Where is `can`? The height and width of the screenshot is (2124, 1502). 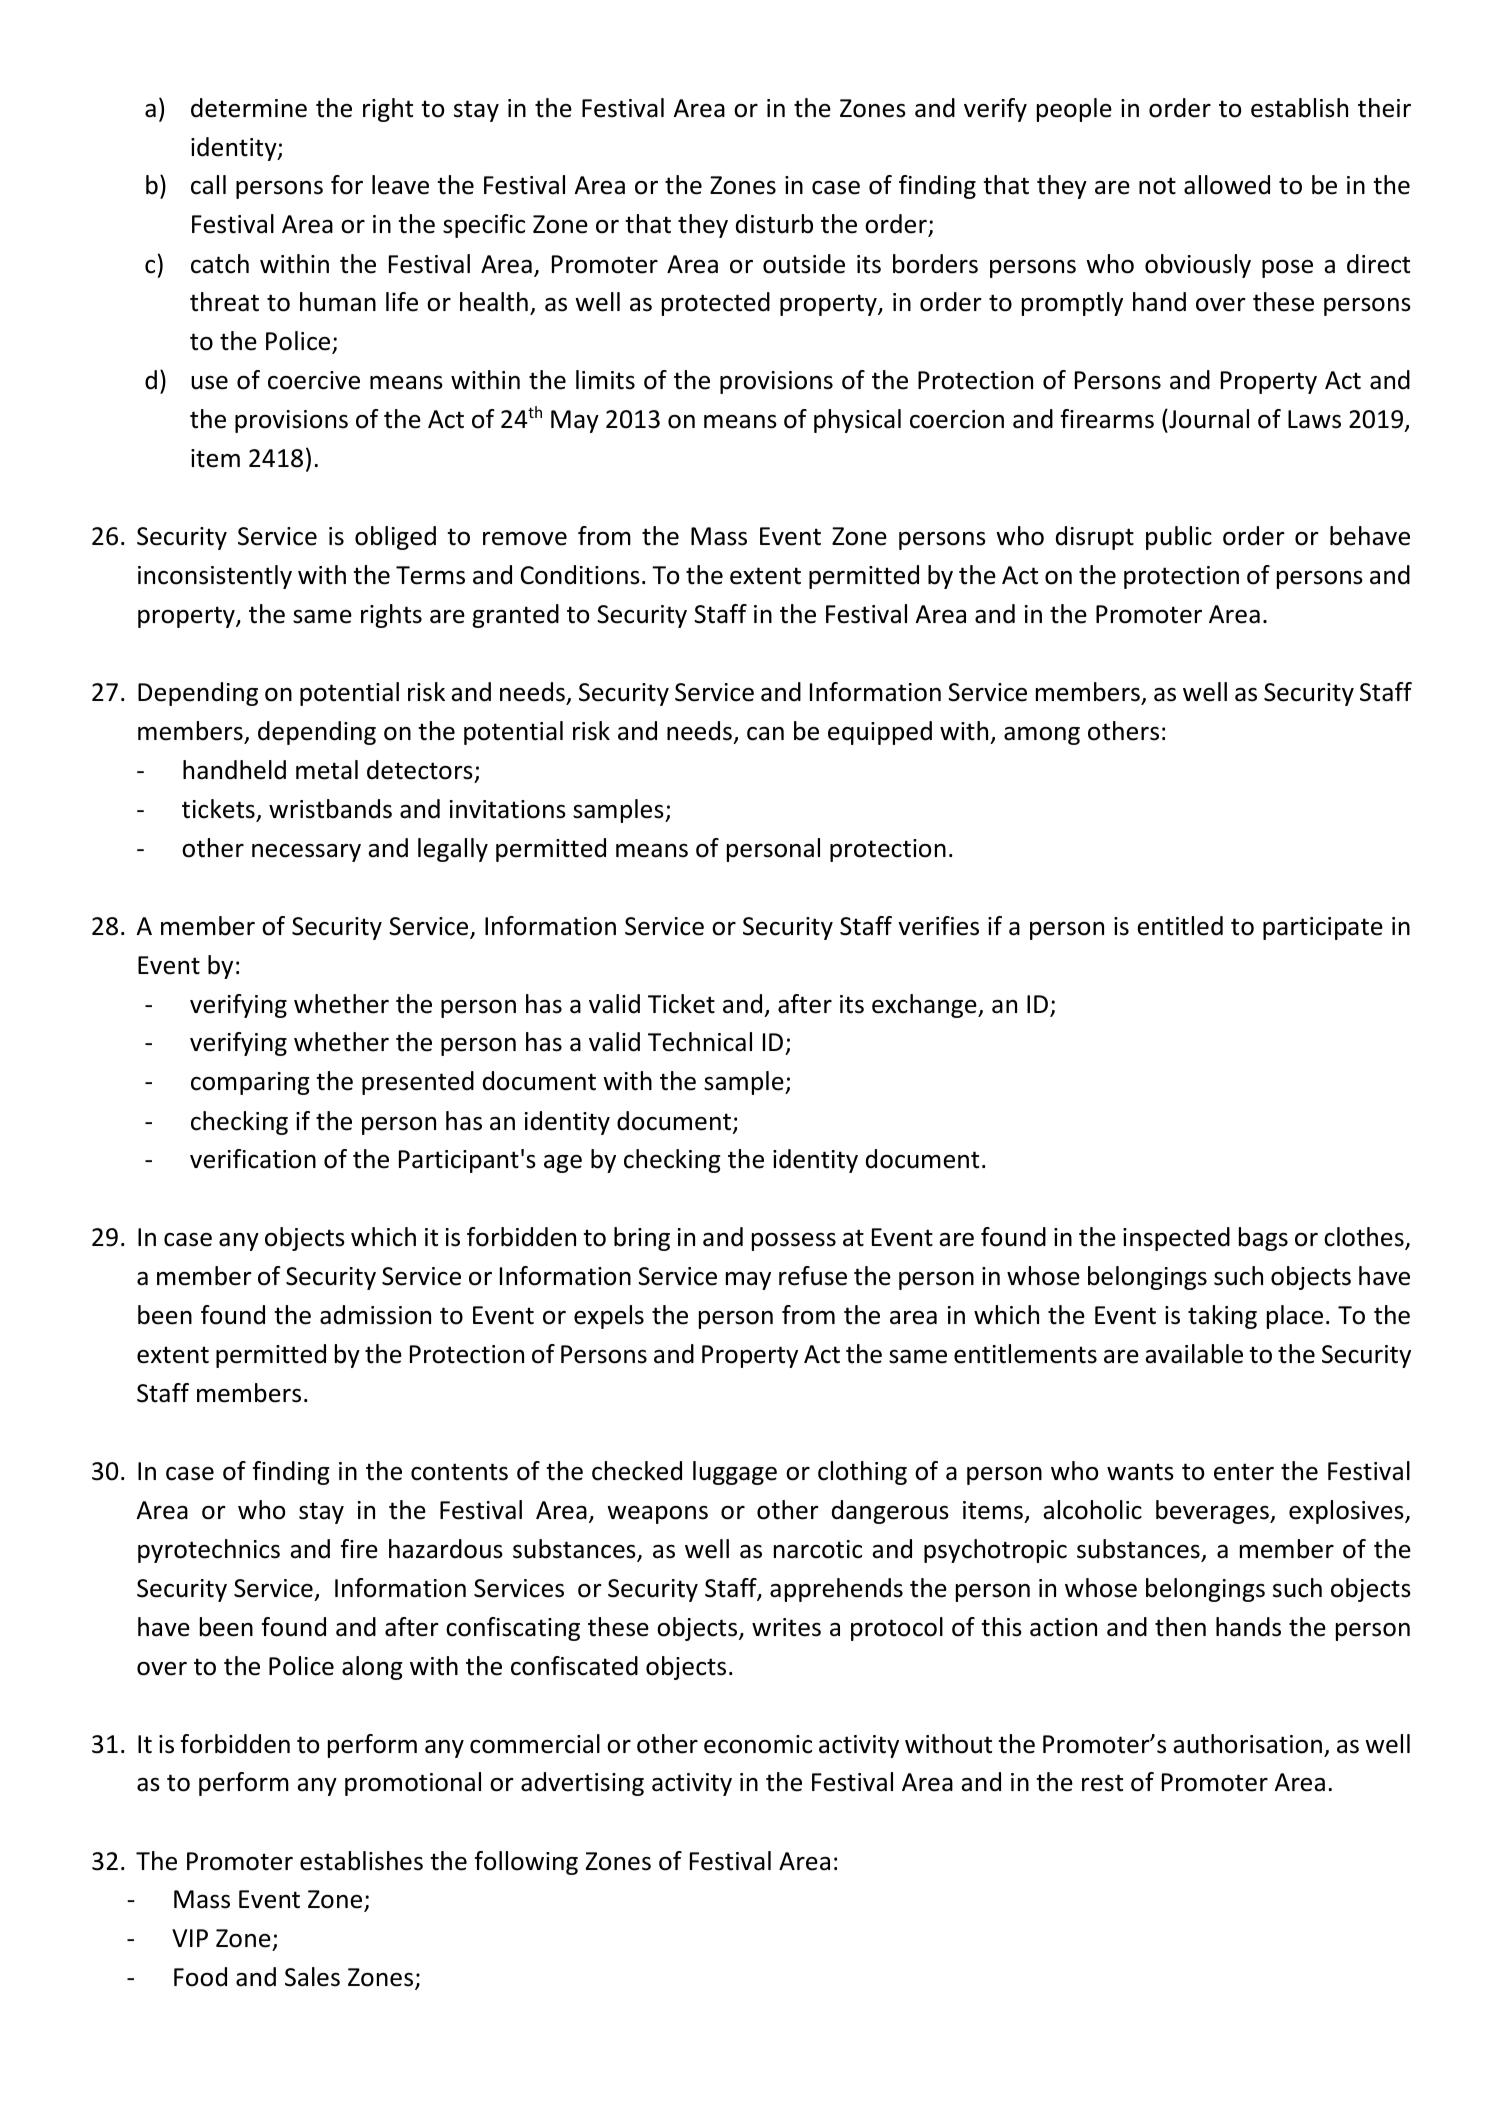
can is located at coordinates (765, 734).
